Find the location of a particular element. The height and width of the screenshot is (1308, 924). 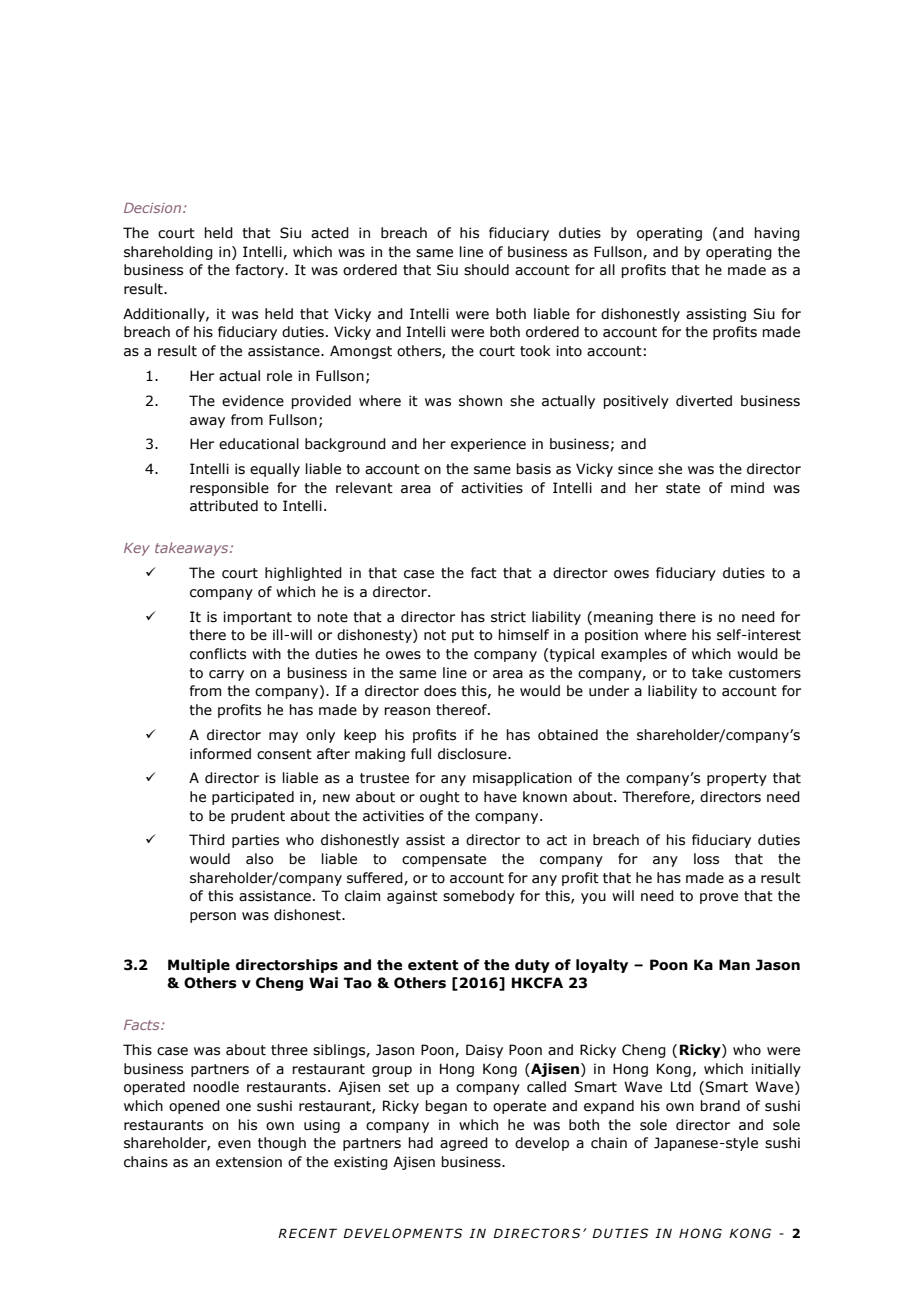

experience is located at coordinates (488, 445).
